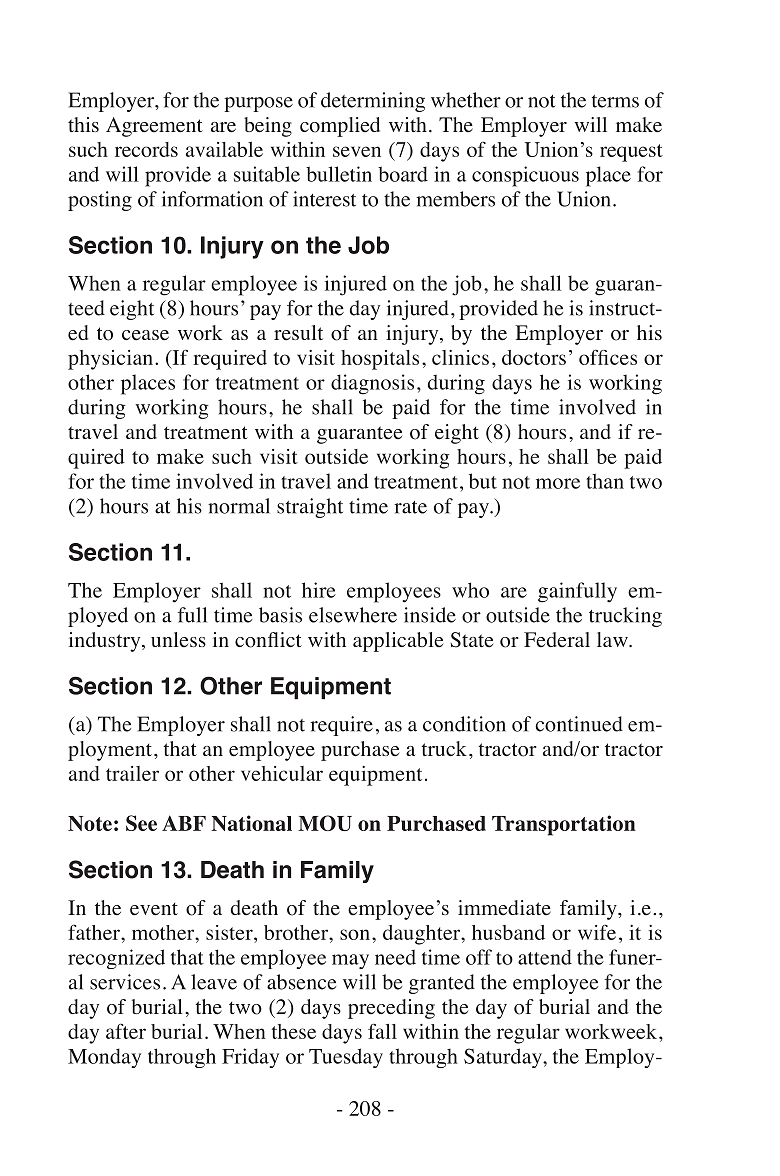  Describe the element at coordinates (126, 1031) in the screenshot. I see `after` at that location.
